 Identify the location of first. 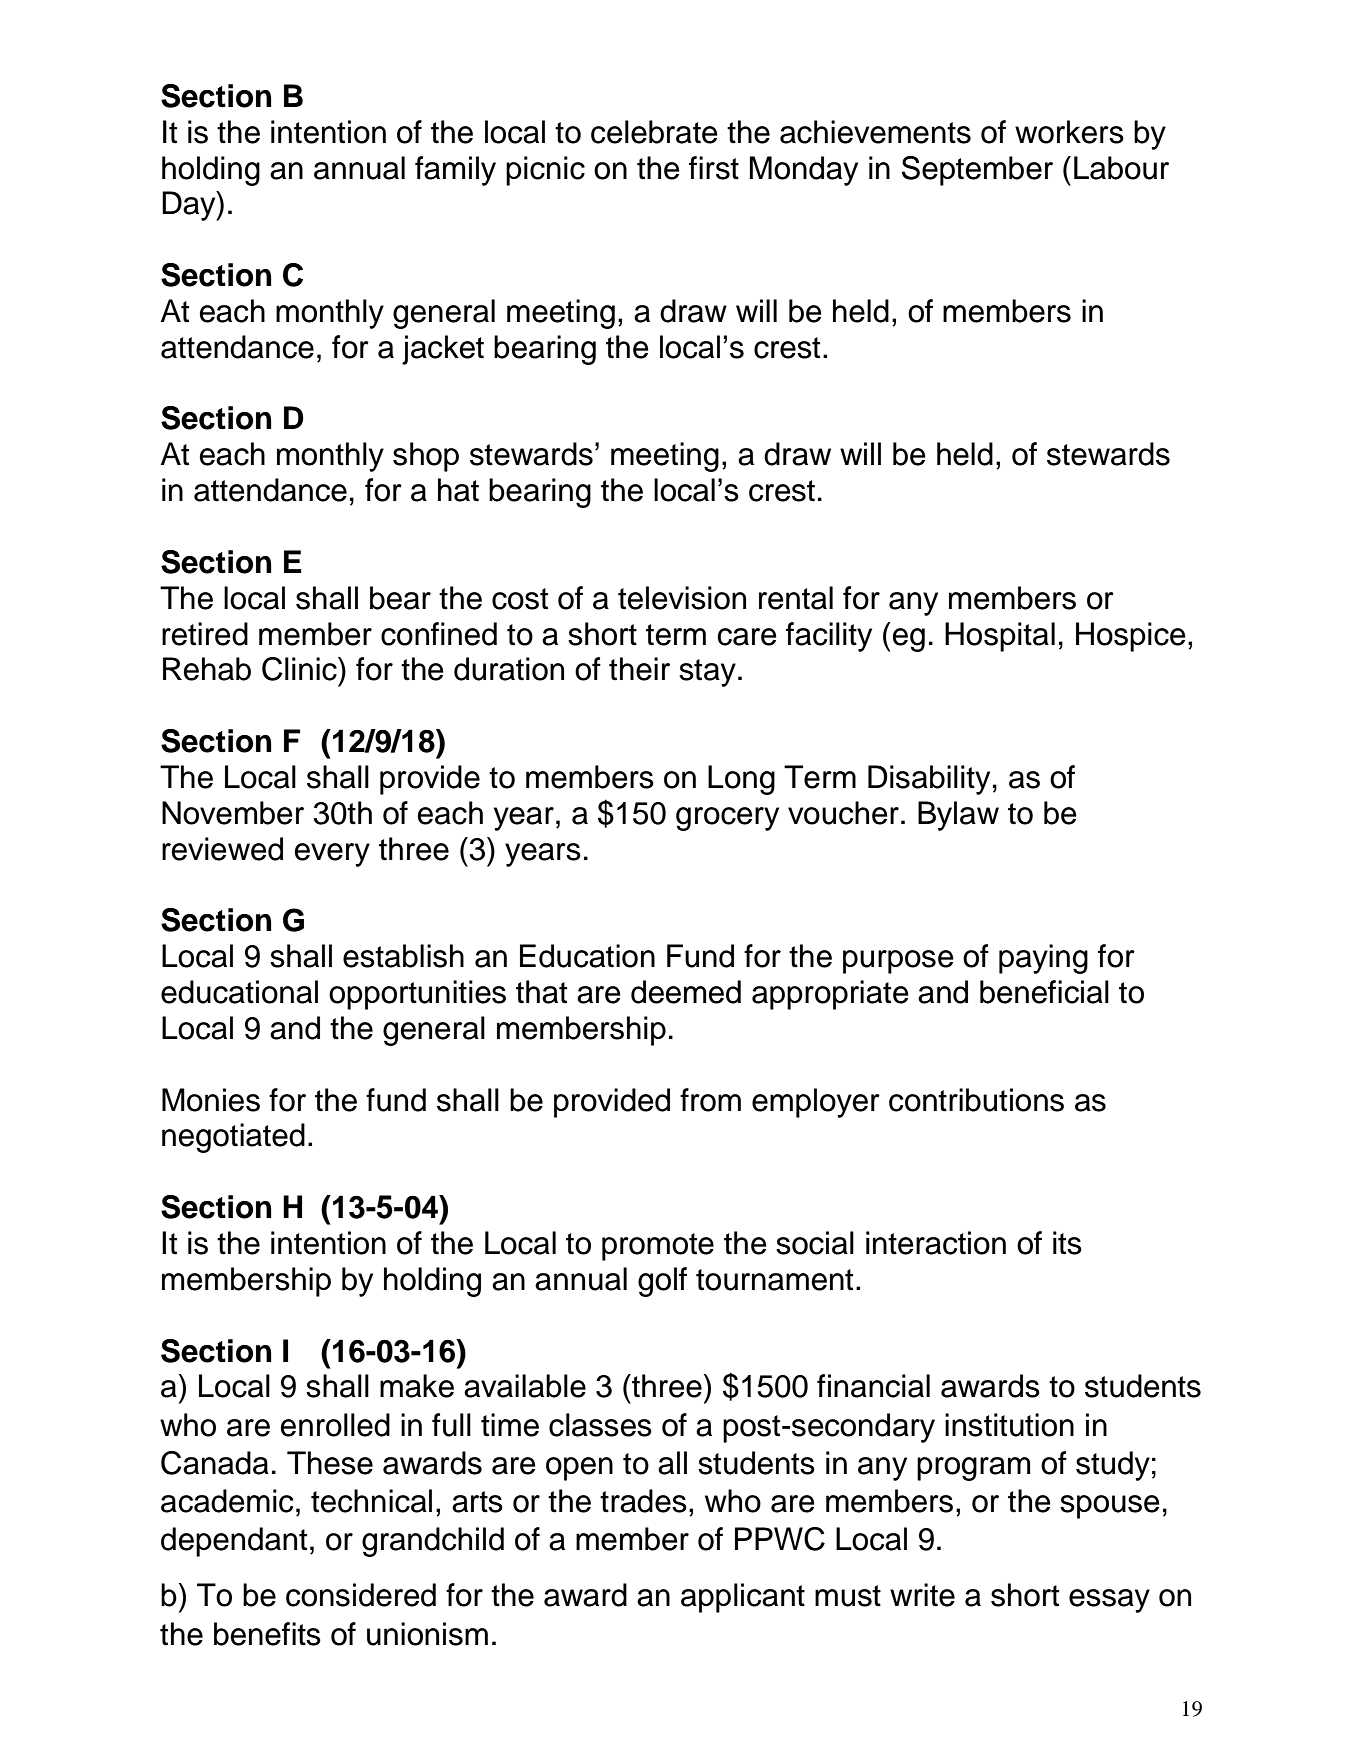
(714, 168).
